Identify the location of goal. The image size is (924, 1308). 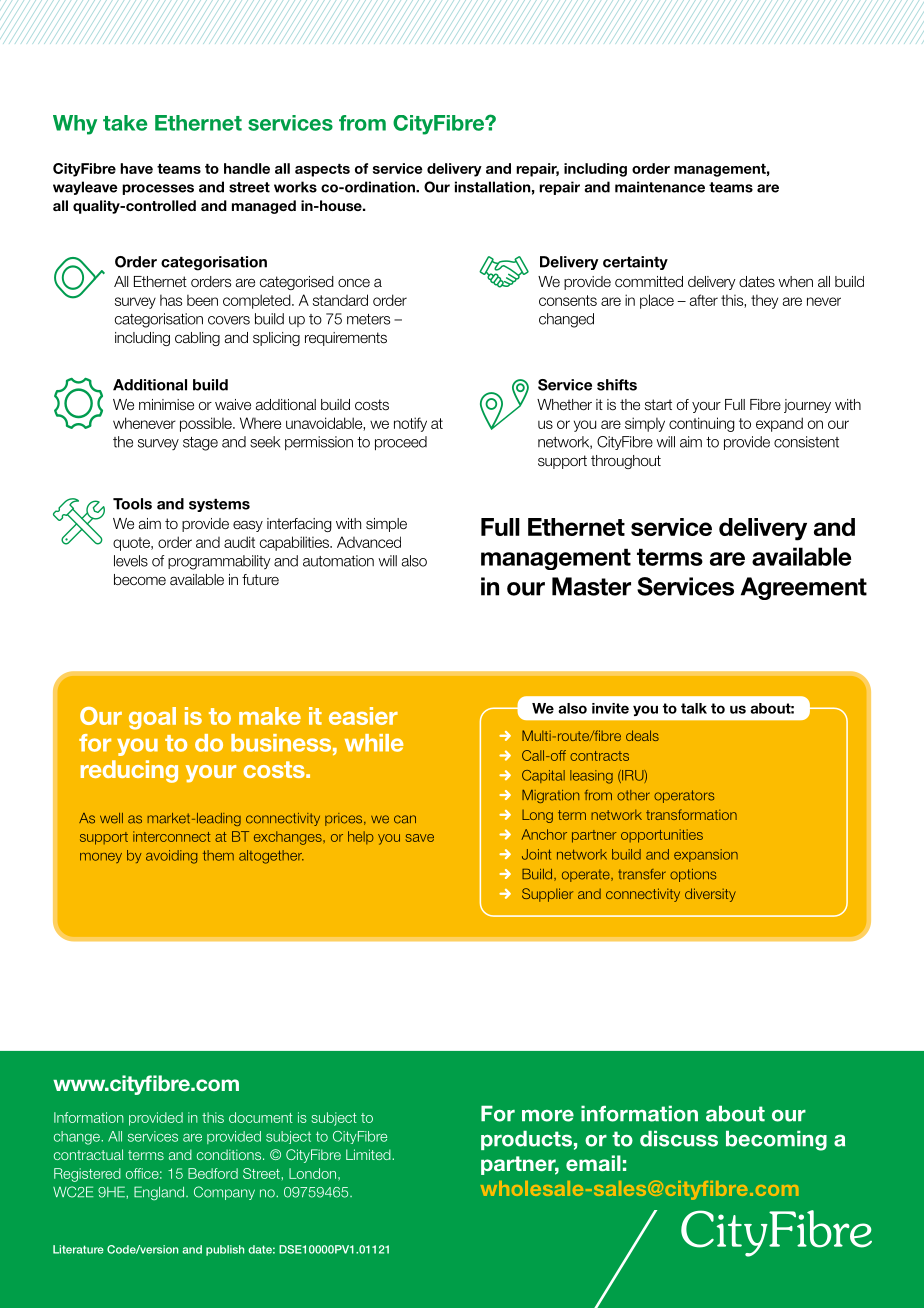
(152, 718).
